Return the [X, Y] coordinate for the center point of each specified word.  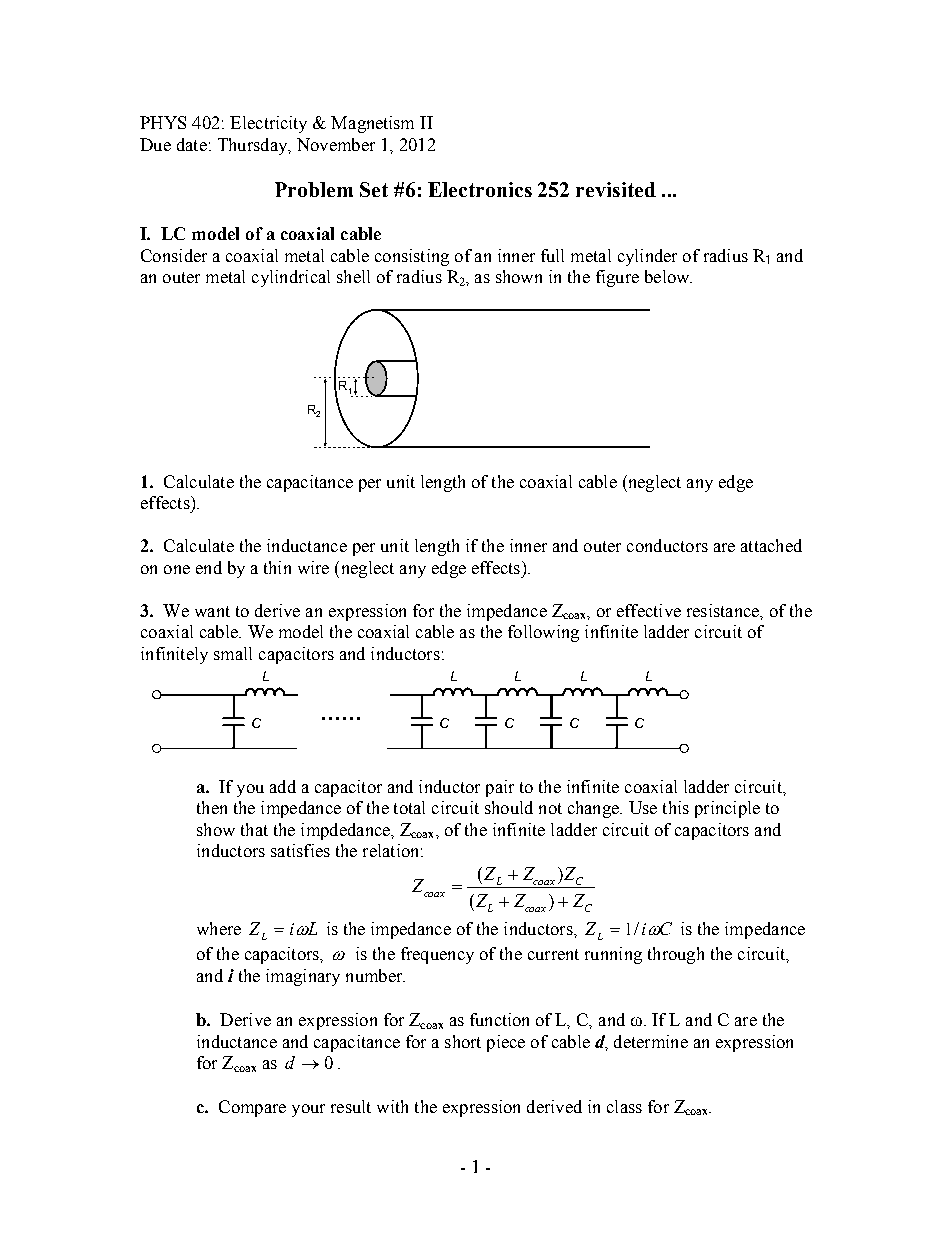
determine [651, 1041]
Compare [252, 1108]
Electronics [480, 189]
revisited [616, 189]
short [463, 1041]
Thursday [254, 146]
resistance [724, 610]
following [543, 633]
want [212, 611]
